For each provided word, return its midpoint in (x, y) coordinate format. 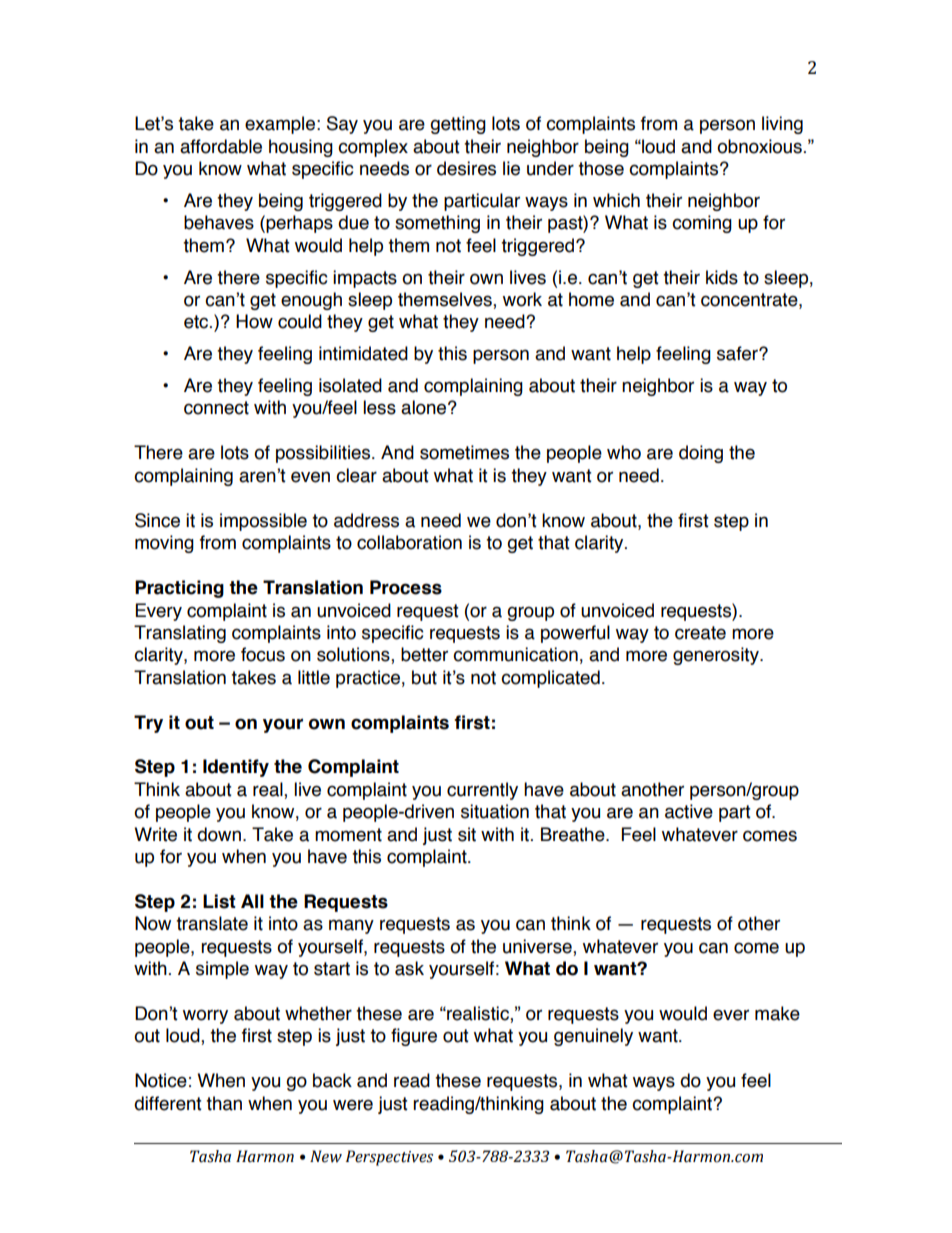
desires (466, 168)
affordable (221, 146)
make (777, 1013)
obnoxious (759, 146)
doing (701, 454)
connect (216, 408)
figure (414, 1037)
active (689, 811)
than (224, 1103)
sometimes (464, 452)
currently (482, 791)
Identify (236, 768)
